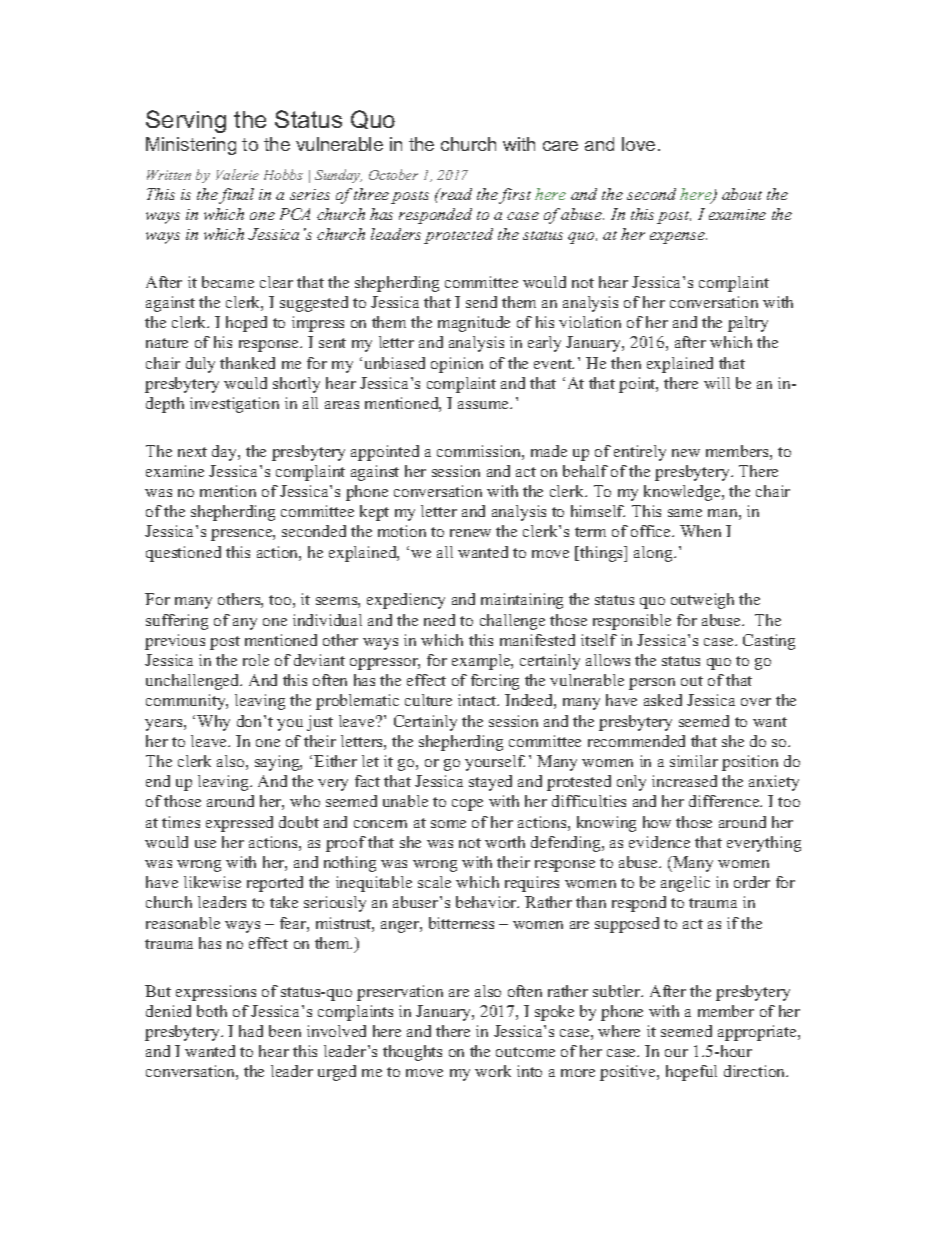  What do you see at coordinates (549, 451) in the page?
I see `made` at bounding box center [549, 451].
